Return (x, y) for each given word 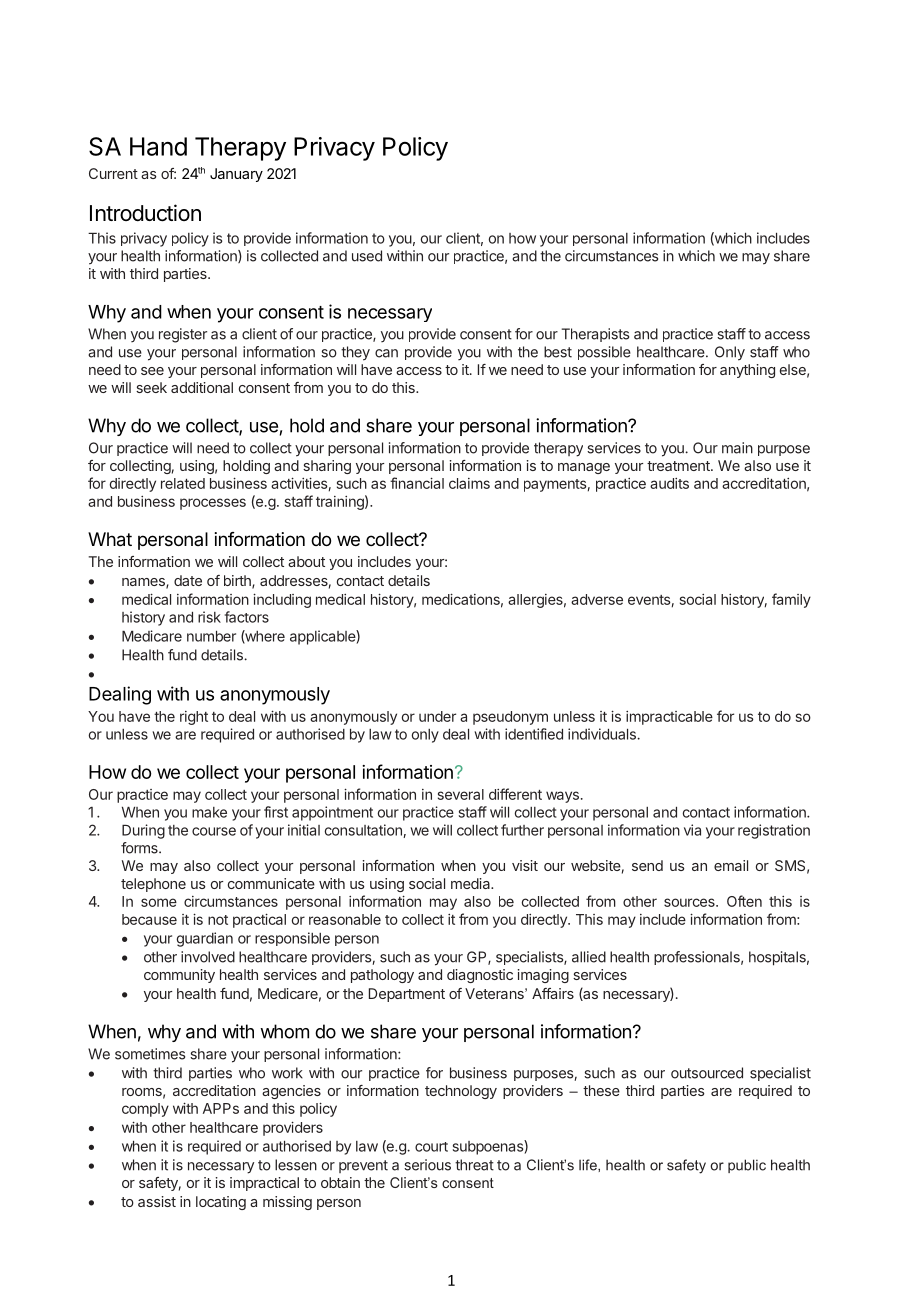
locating (221, 1203)
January (236, 175)
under (437, 716)
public (747, 1166)
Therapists (595, 335)
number (211, 636)
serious (427, 1165)
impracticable (669, 718)
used (367, 256)
